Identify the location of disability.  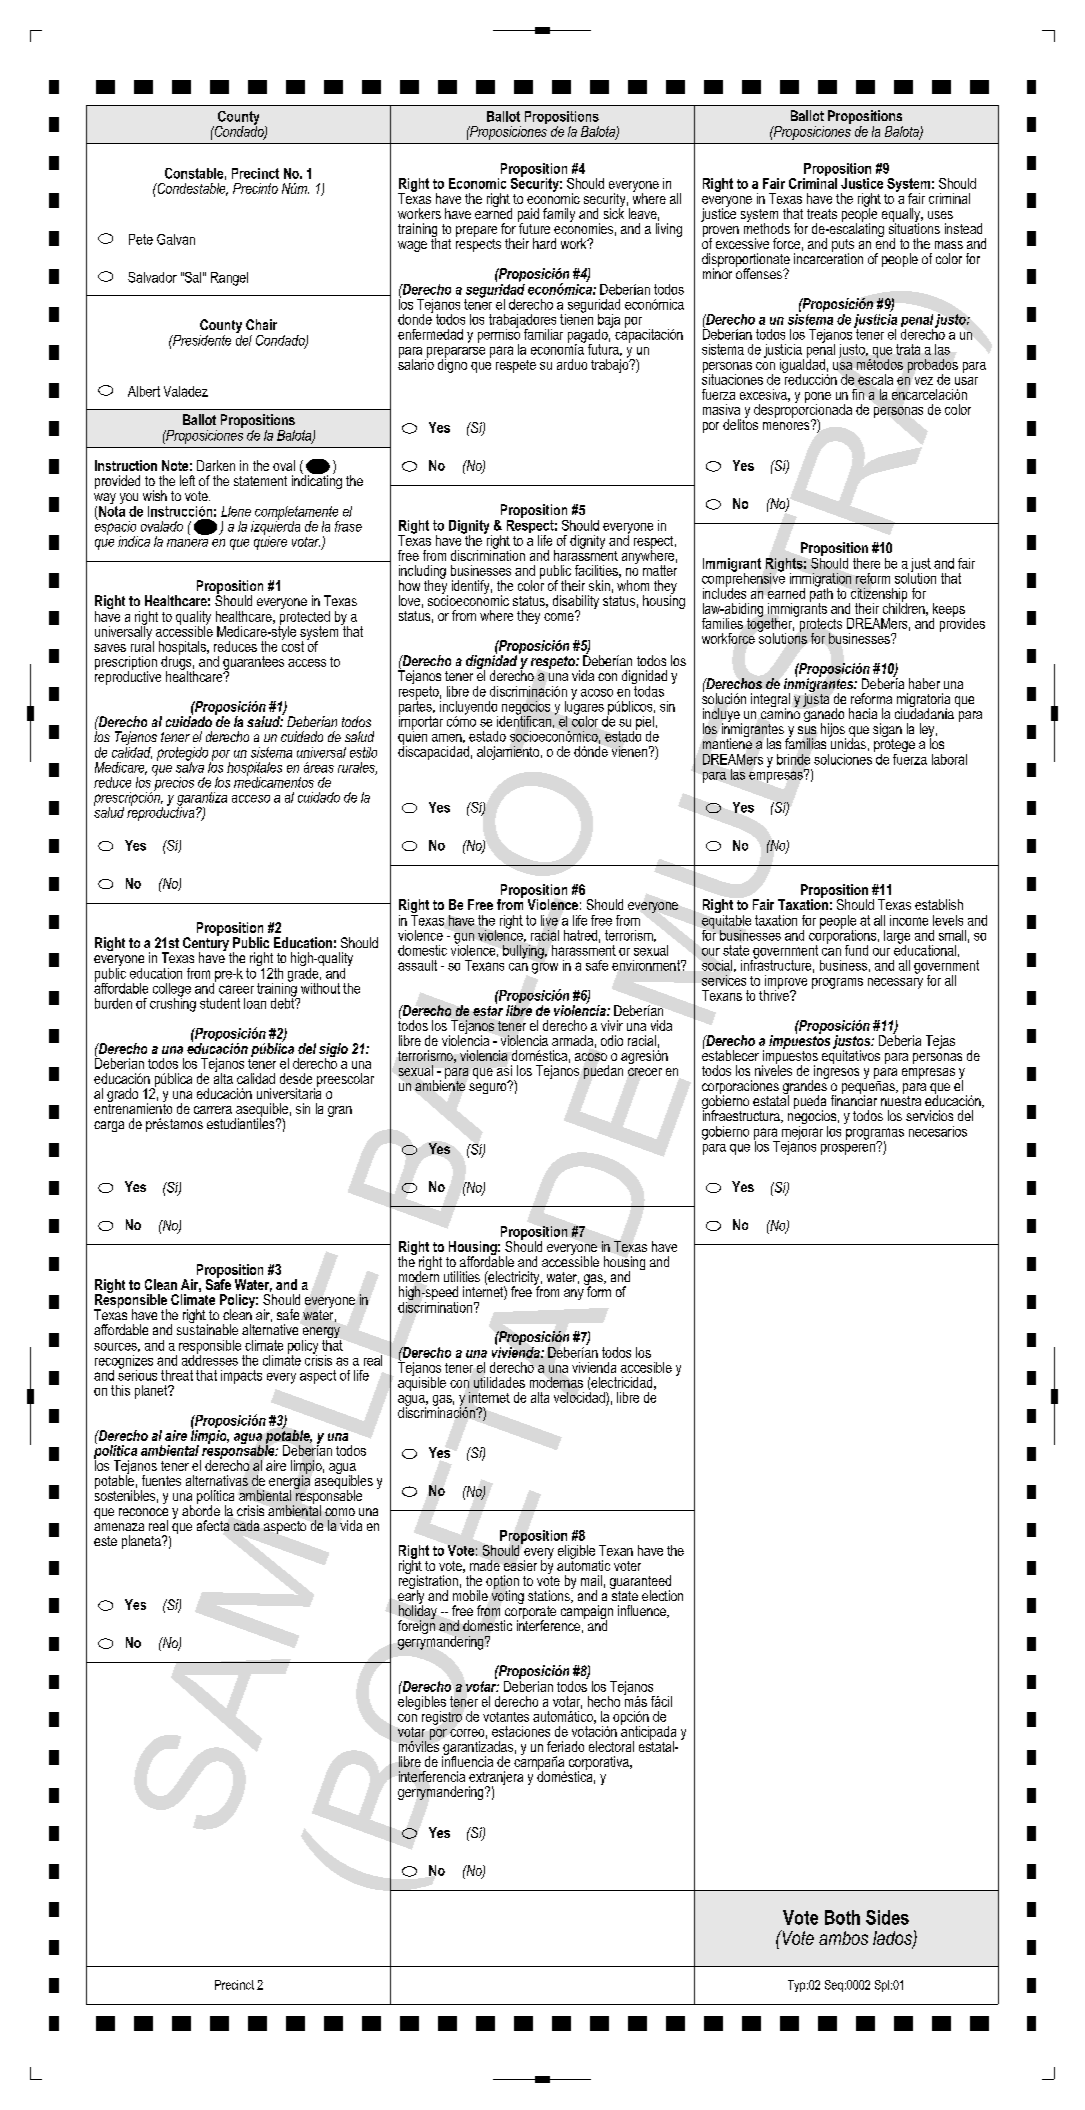
(576, 603).
